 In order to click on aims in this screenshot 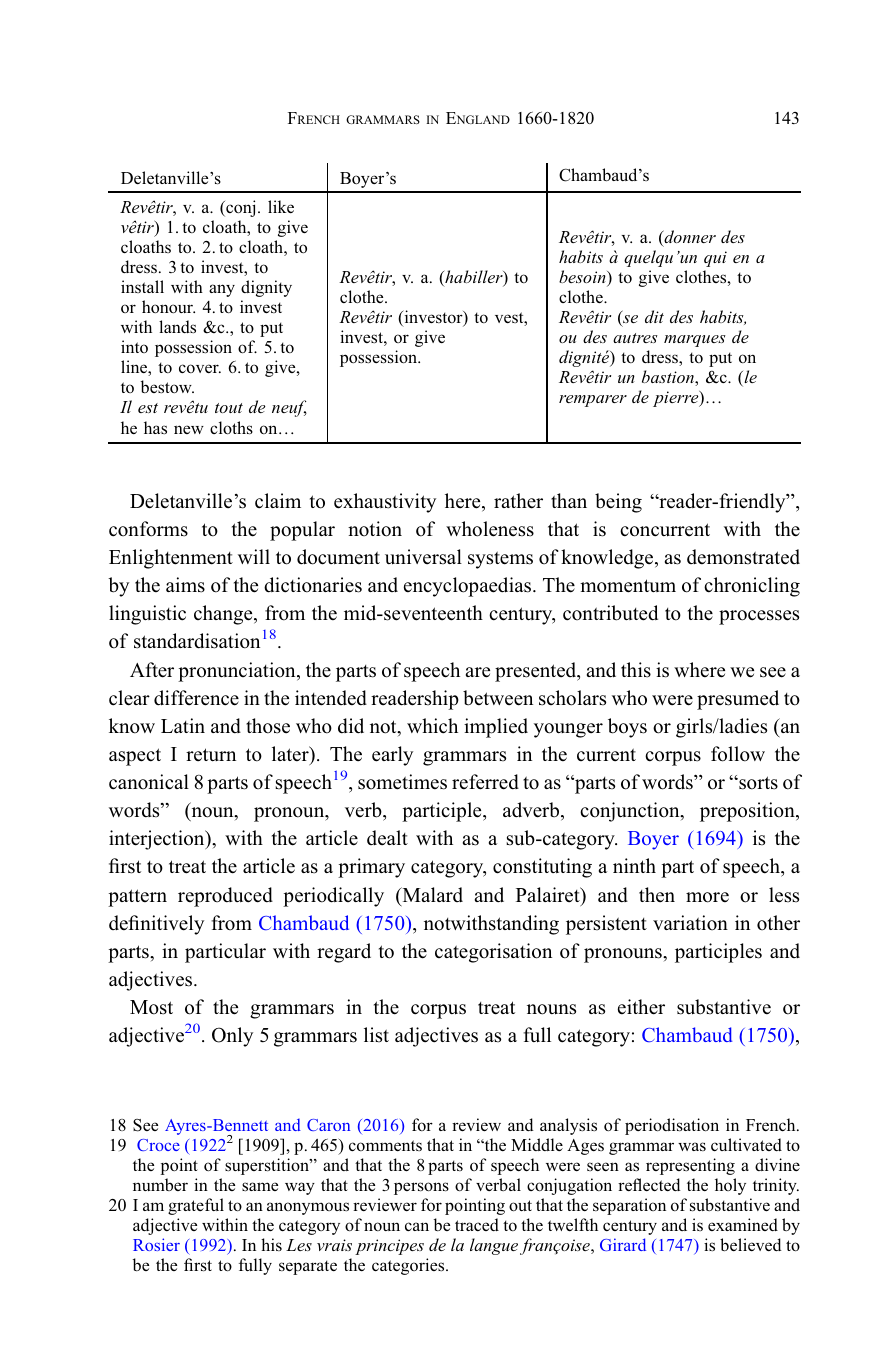, I will do `click(185, 585)`.
